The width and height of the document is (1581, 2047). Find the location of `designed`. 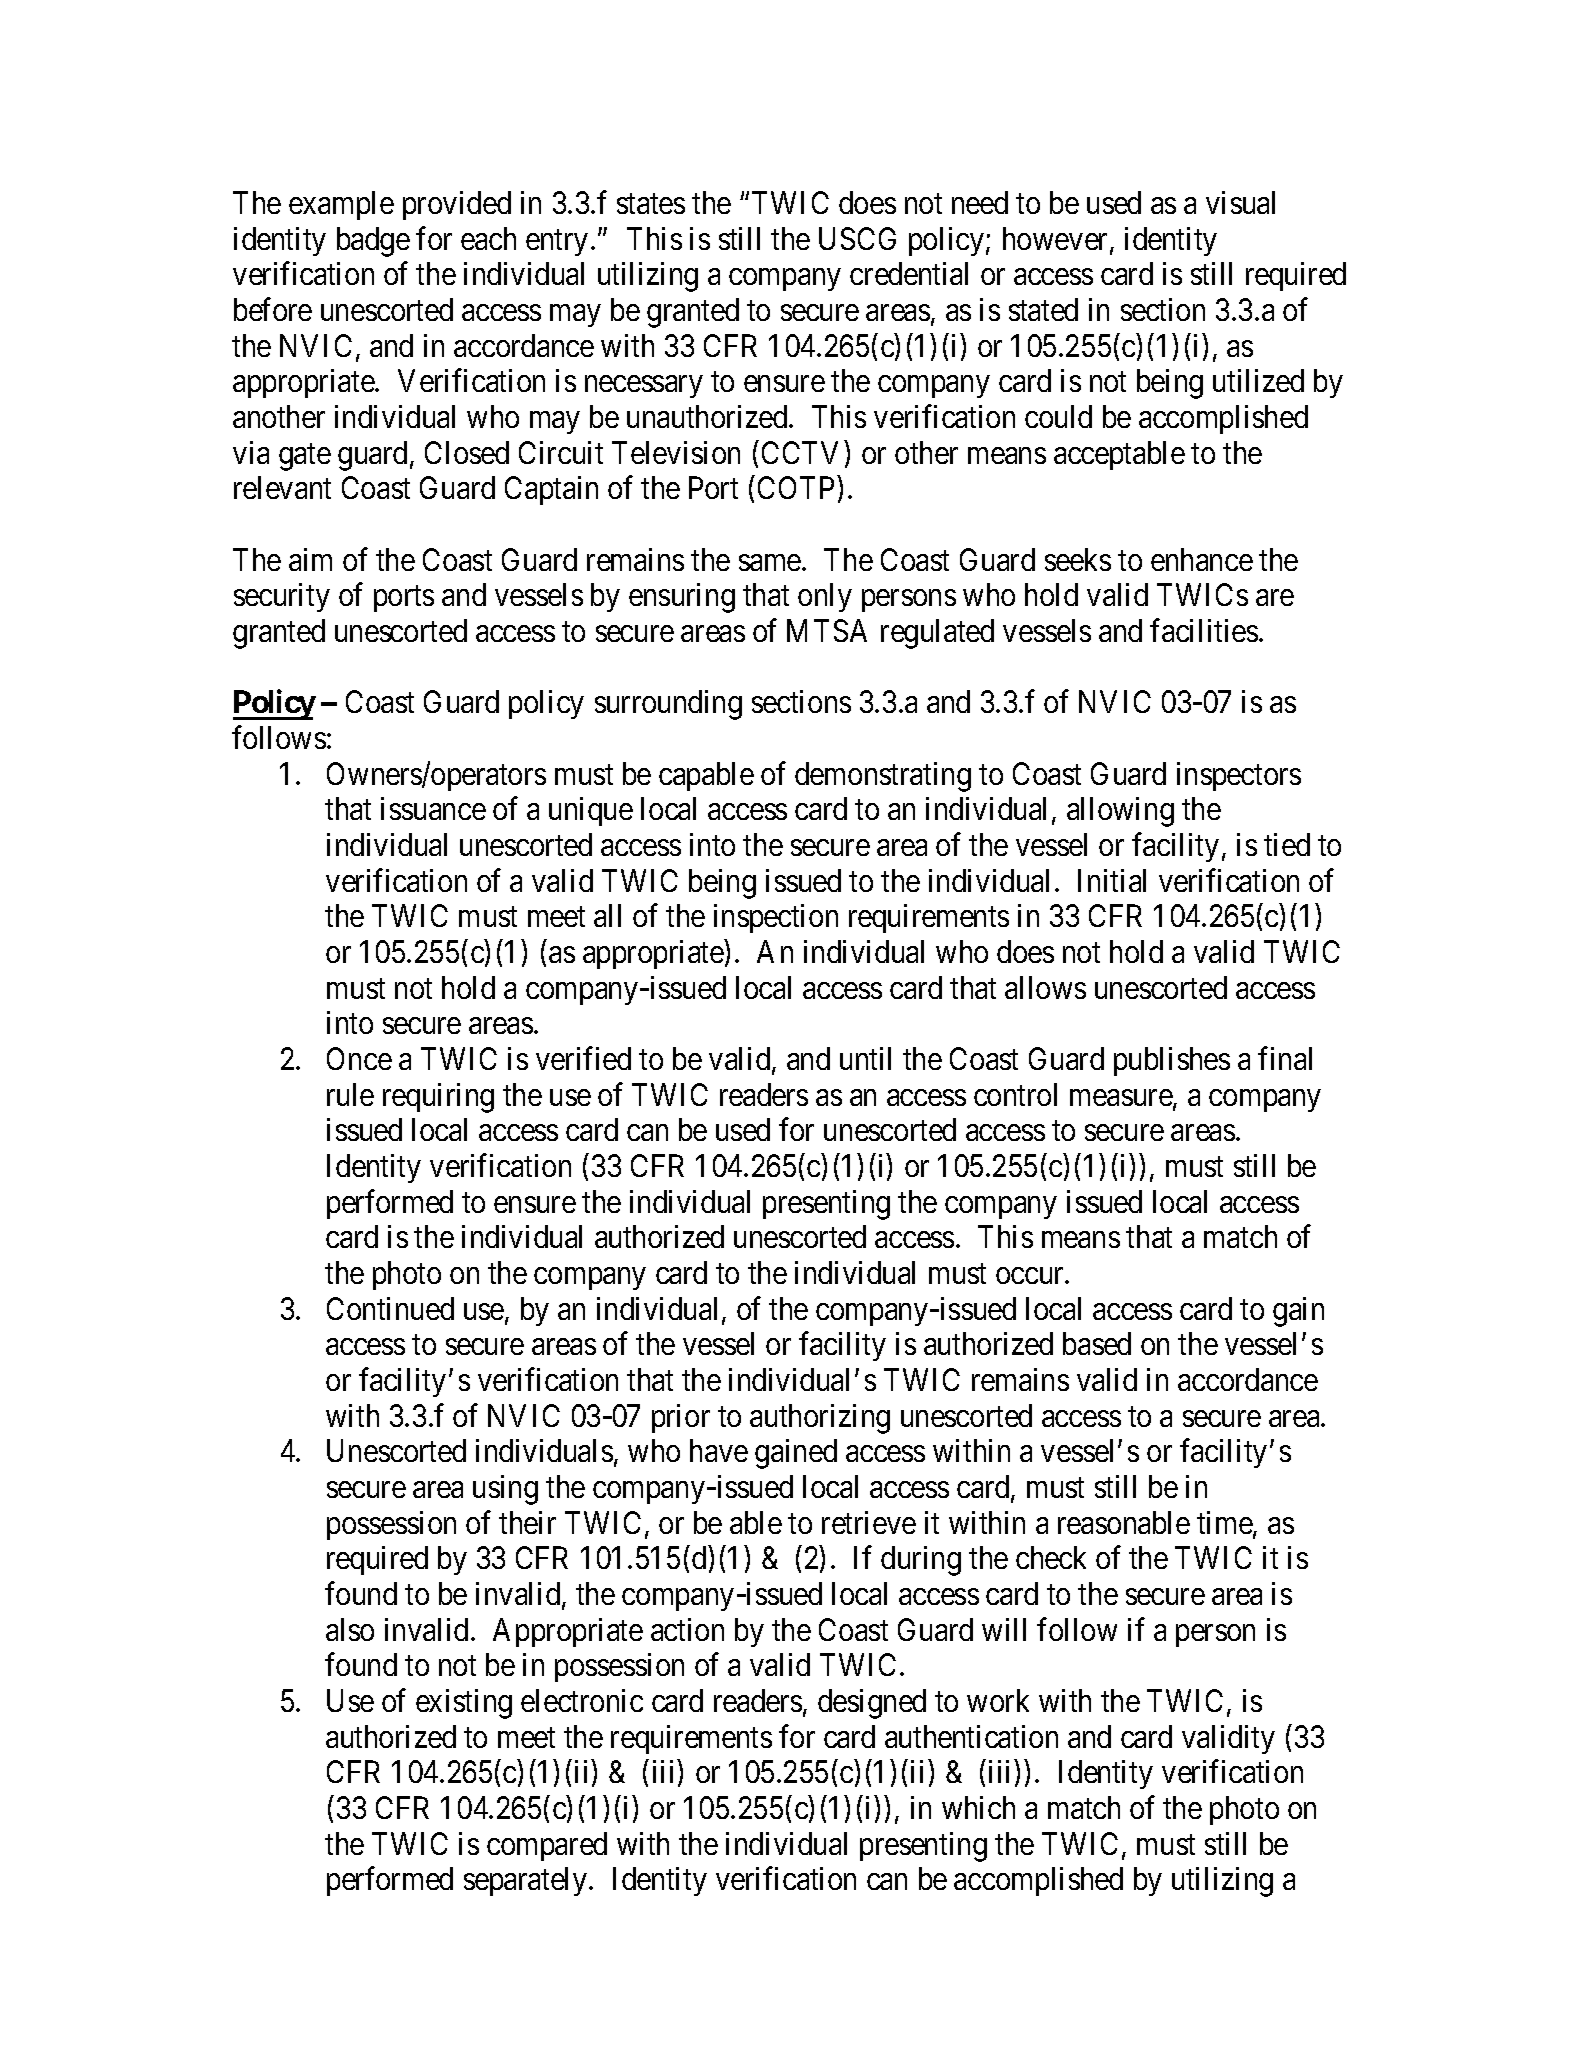

designed is located at coordinates (872, 1704).
